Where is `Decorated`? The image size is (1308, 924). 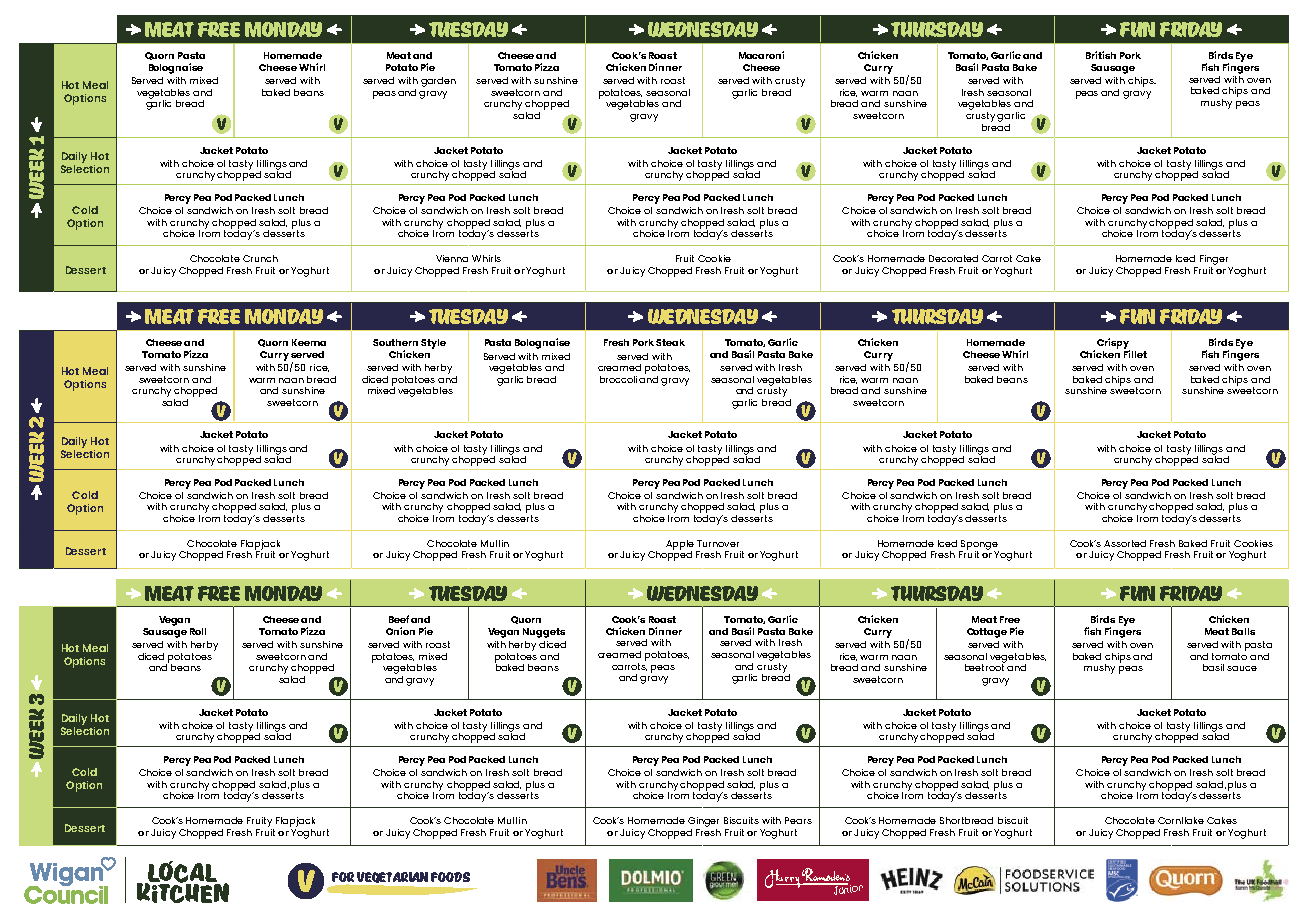 Decorated is located at coordinates (953, 258).
